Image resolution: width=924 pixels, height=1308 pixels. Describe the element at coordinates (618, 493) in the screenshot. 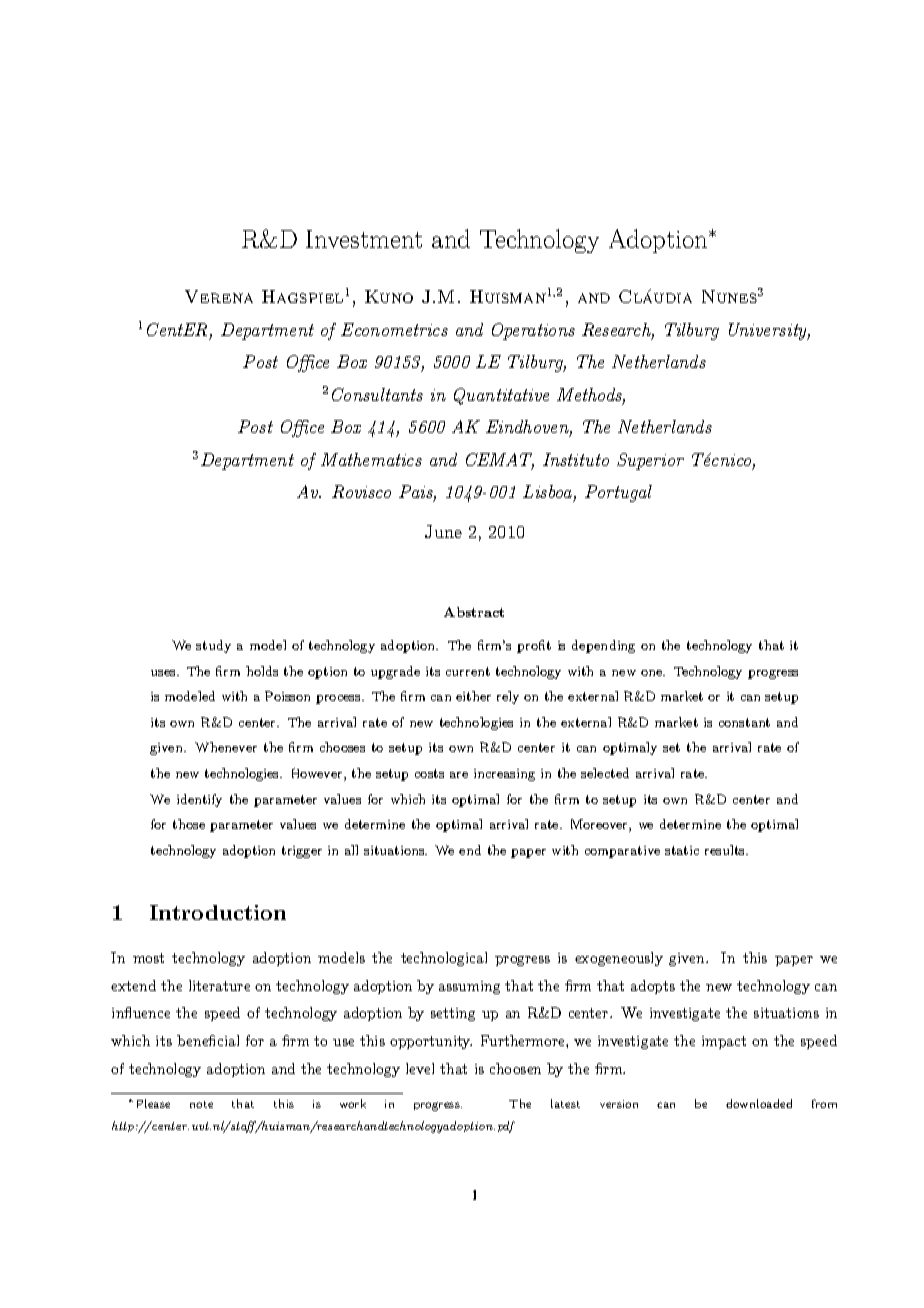

I see `Portugal` at that location.
